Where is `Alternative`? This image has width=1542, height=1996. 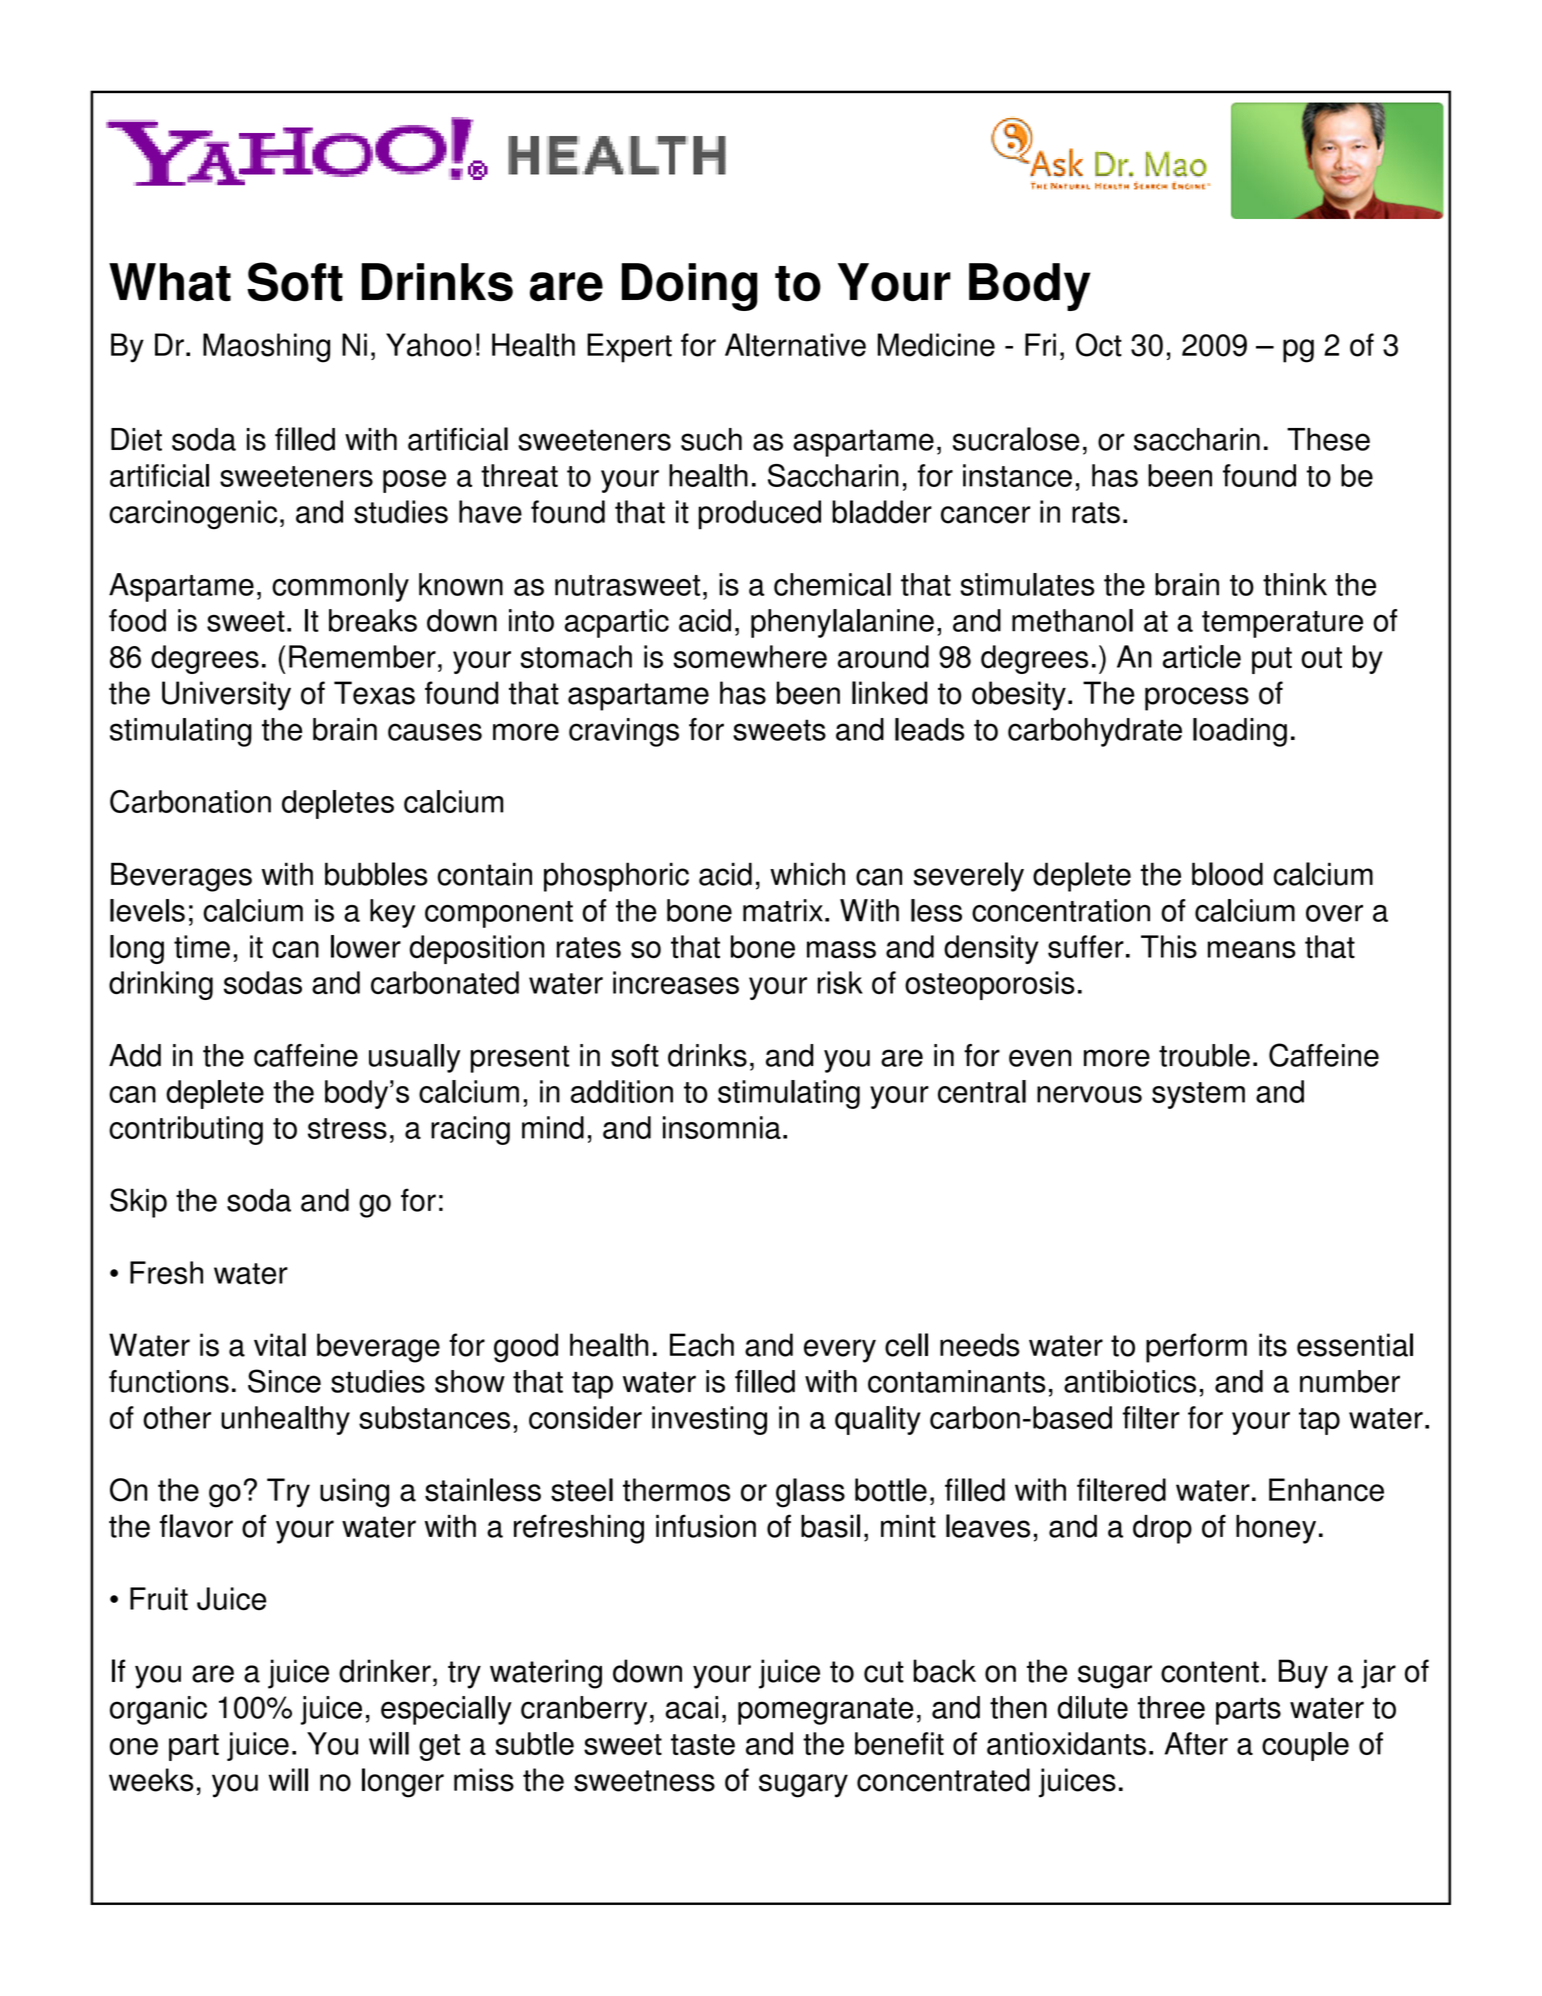
Alternative is located at coordinates (795, 345).
